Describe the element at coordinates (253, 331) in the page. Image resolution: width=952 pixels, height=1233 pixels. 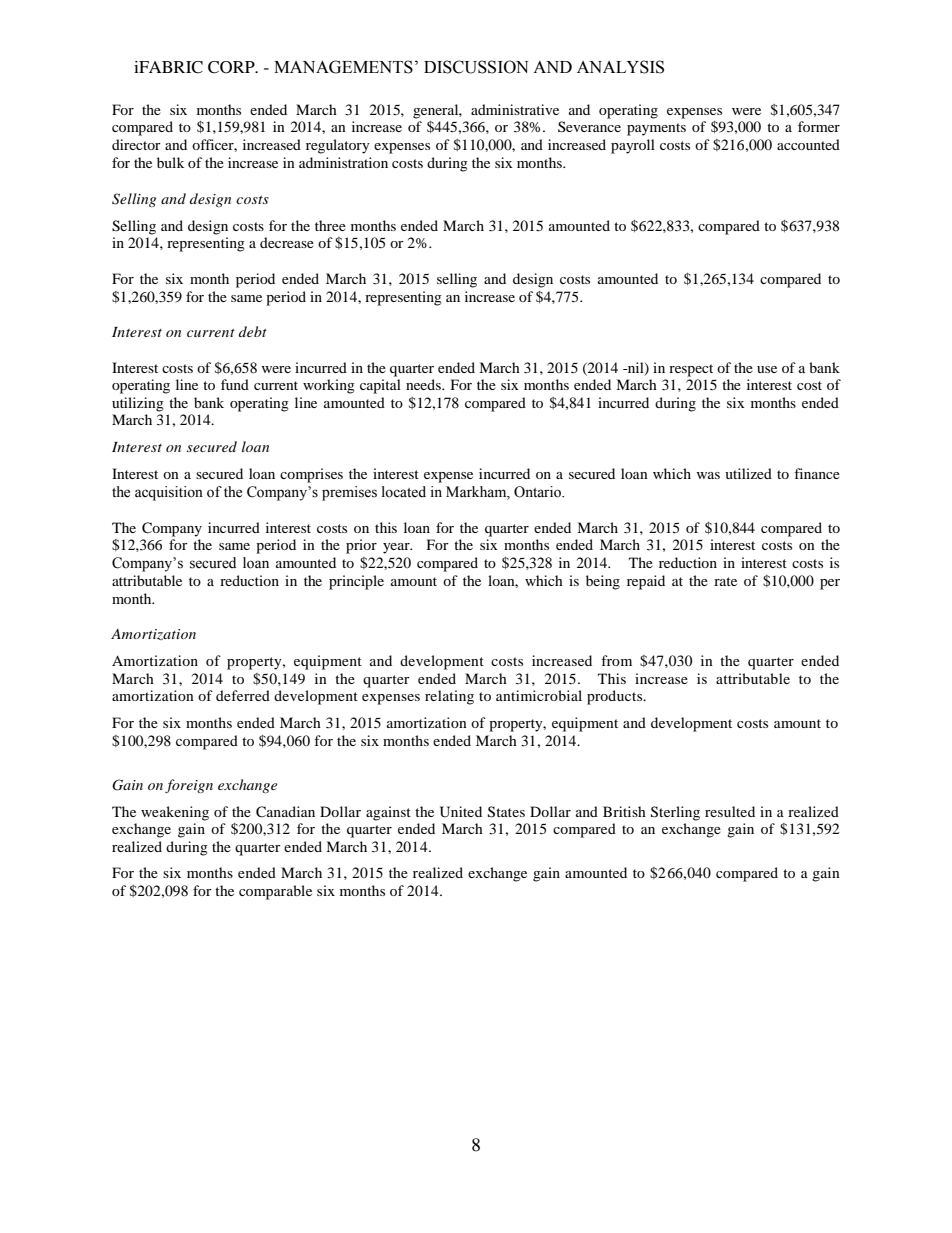
I see `debt` at that location.
